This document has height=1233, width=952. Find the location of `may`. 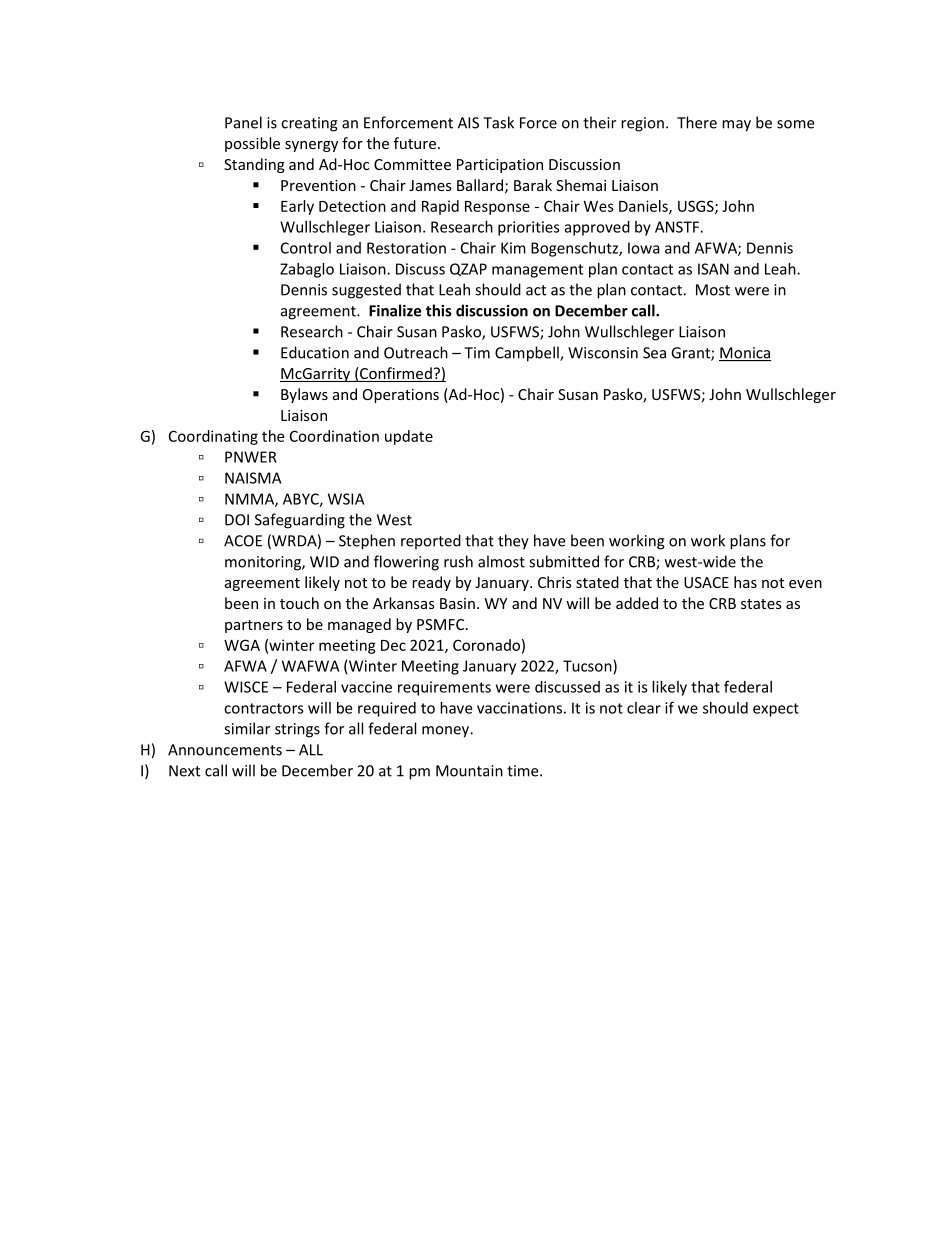

may is located at coordinates (736, 126).
